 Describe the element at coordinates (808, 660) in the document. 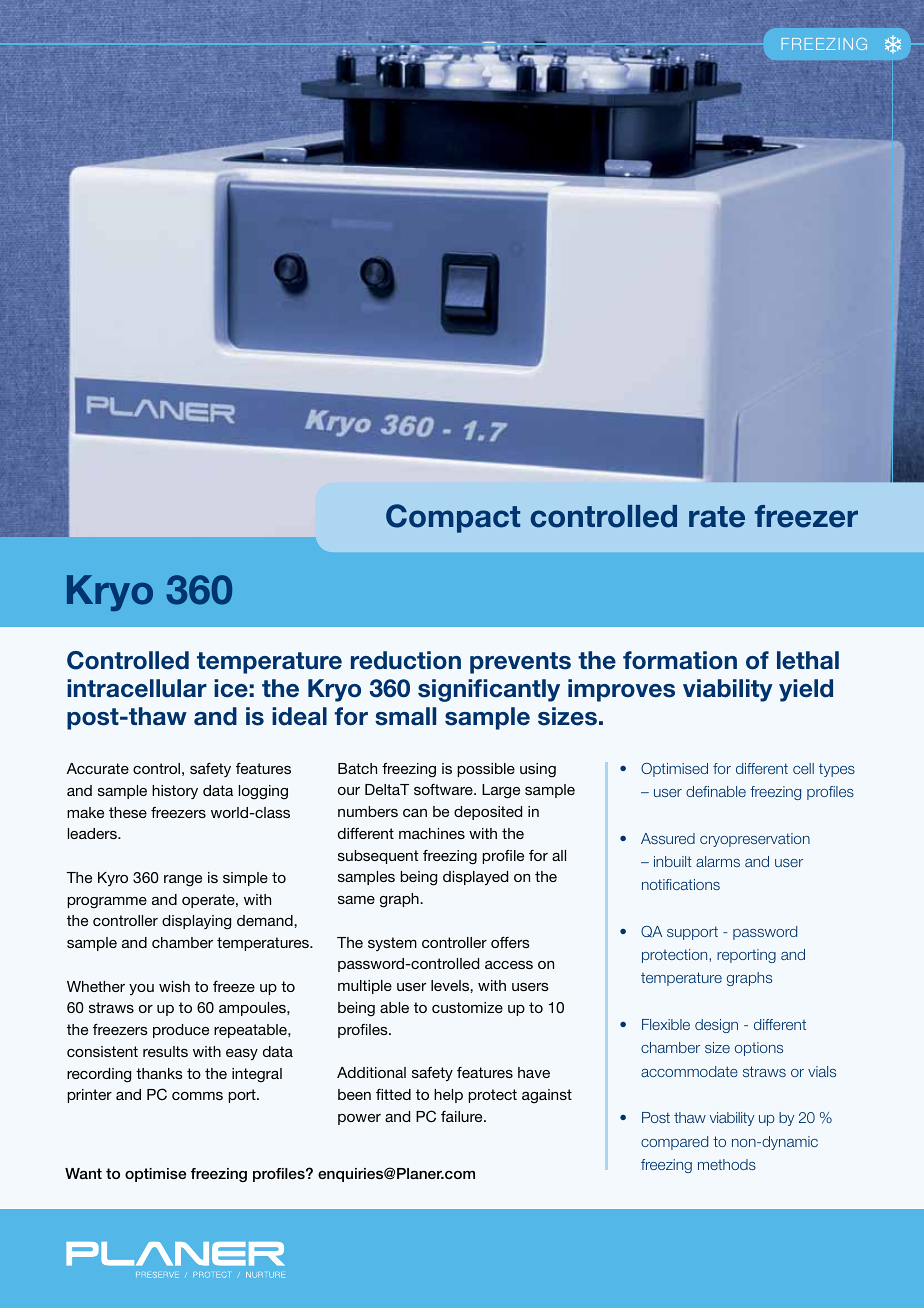

I see `lethal` at that location.
